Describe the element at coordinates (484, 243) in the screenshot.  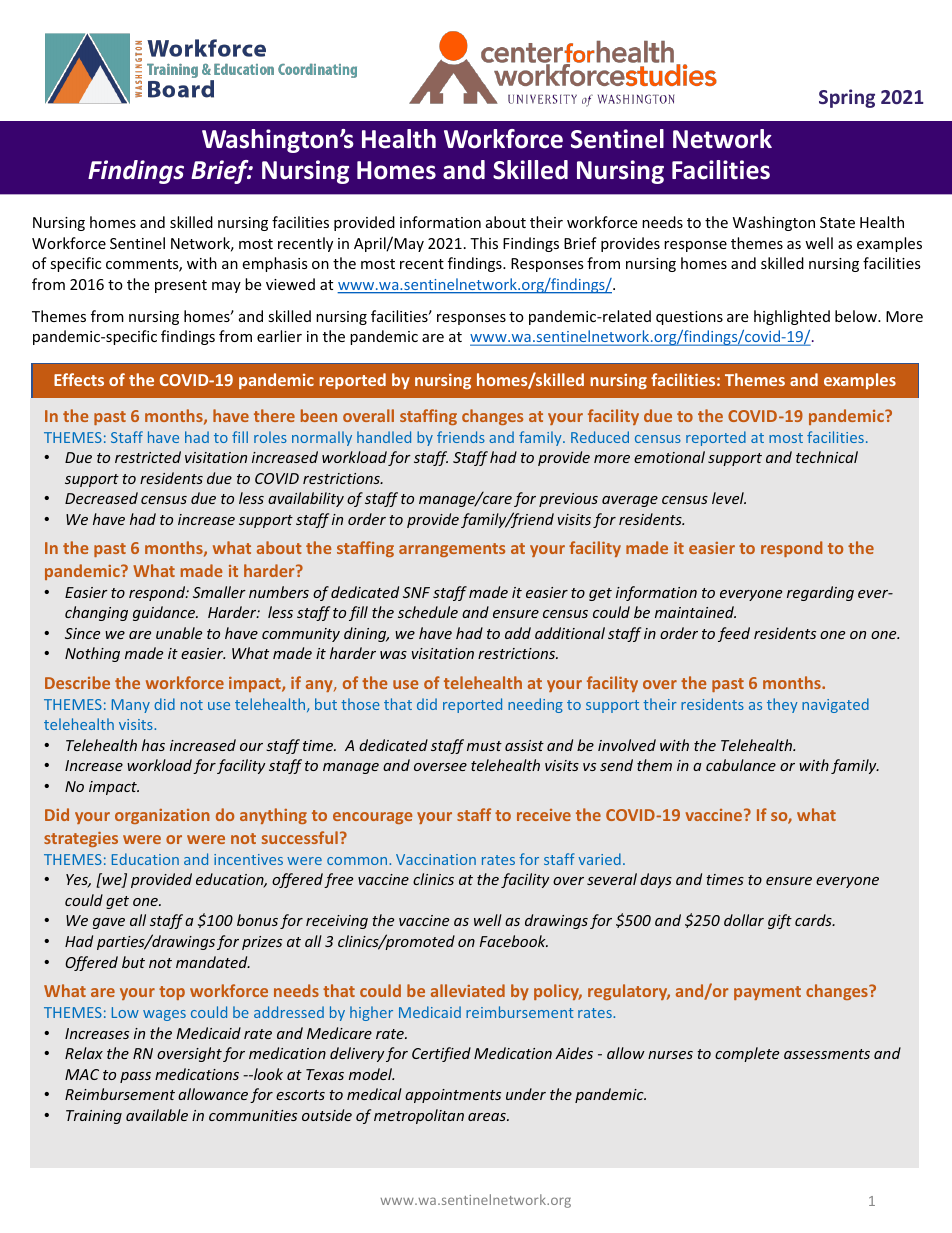
I see `This` at that location.
